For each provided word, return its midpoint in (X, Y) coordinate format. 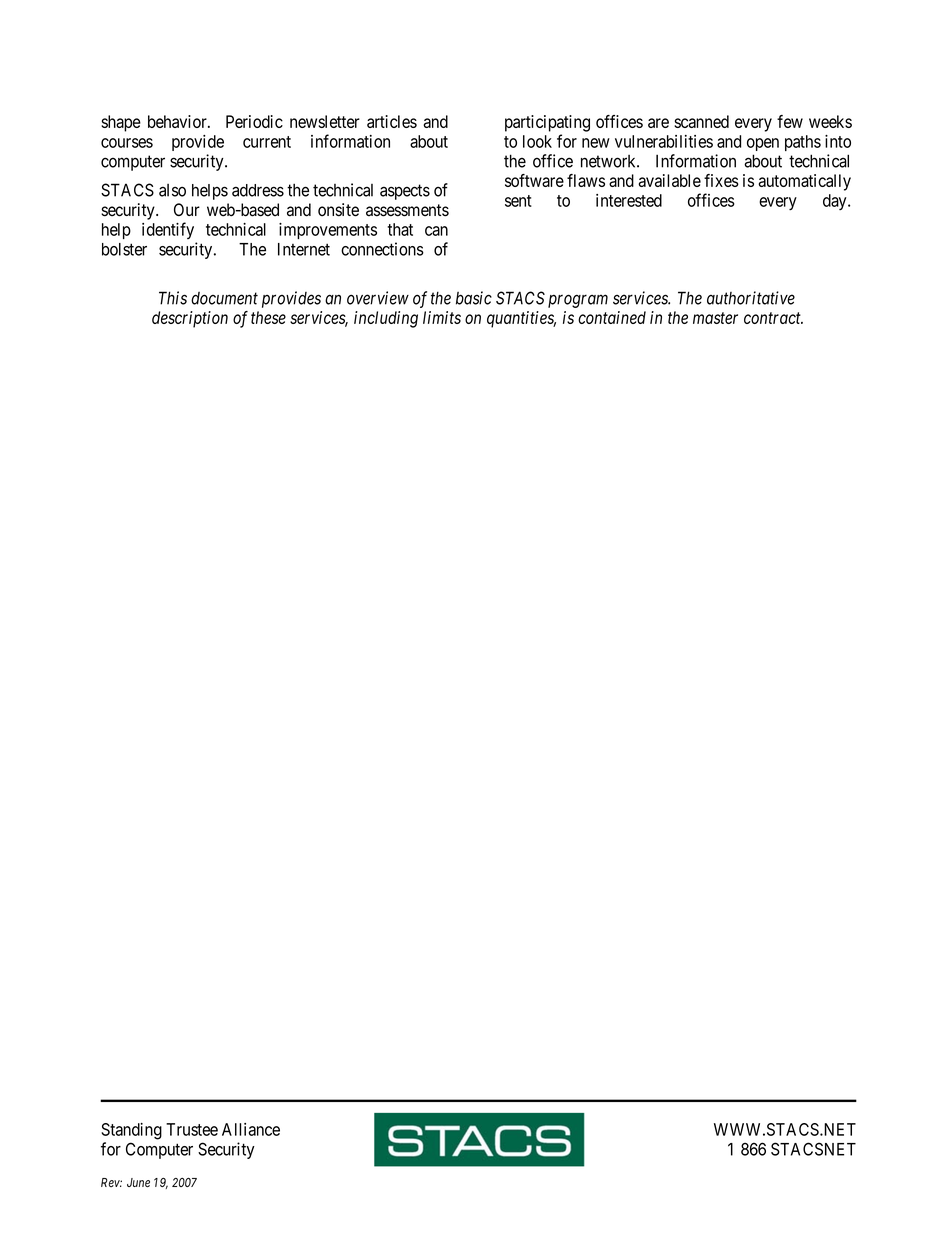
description (190, 319)
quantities (521, 319)
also (172, 190)
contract (773, 318)
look (537, 141)
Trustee (192, 1129)
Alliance (251, 1129)
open (763, 144)
